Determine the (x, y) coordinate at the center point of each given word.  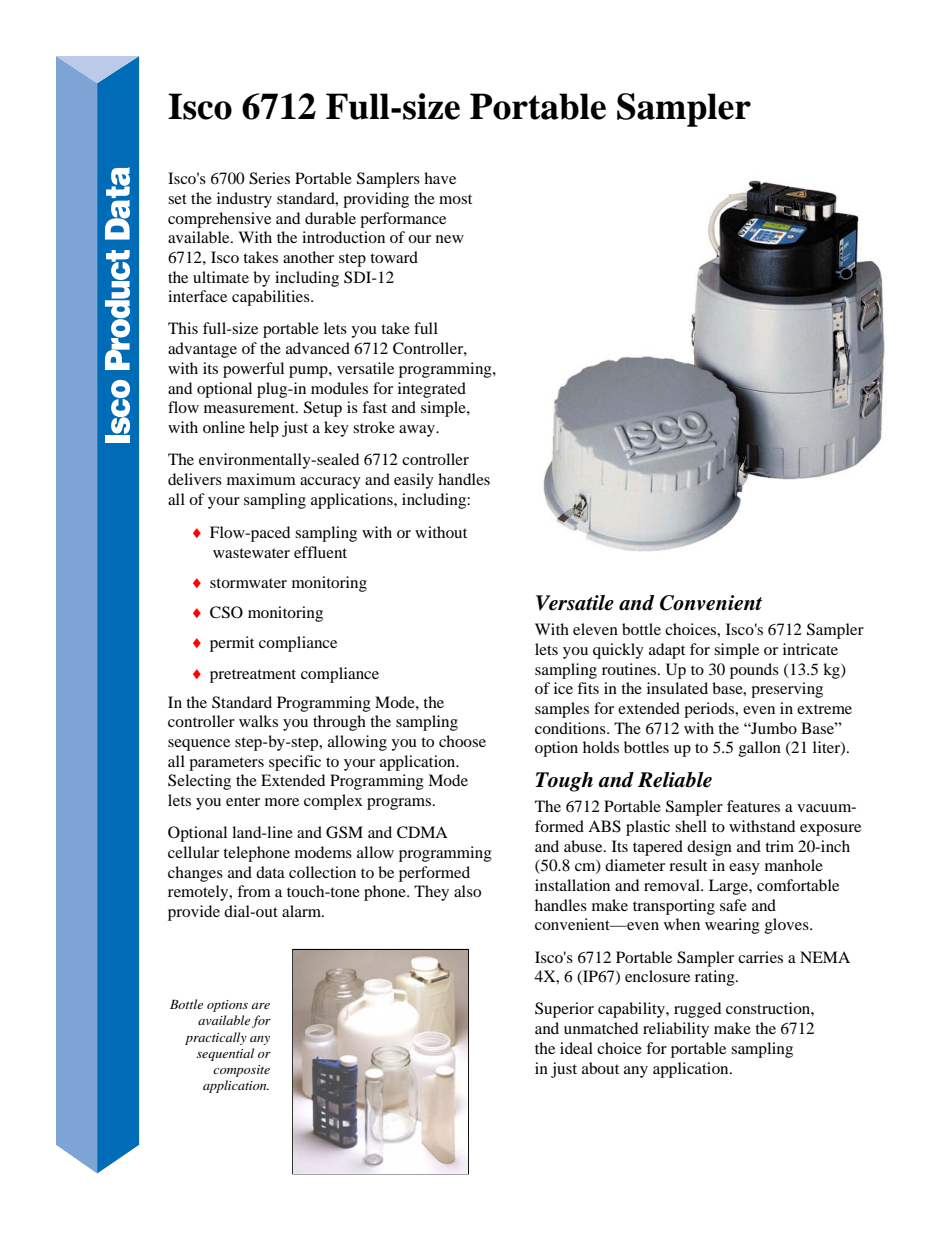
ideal (576, 1048)
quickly (618, 651)
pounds (754, 671)
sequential (225, 1054)
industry (244, 200)
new (450, 239)
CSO (226, 612)
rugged (697, 1010)
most (455, 199)
